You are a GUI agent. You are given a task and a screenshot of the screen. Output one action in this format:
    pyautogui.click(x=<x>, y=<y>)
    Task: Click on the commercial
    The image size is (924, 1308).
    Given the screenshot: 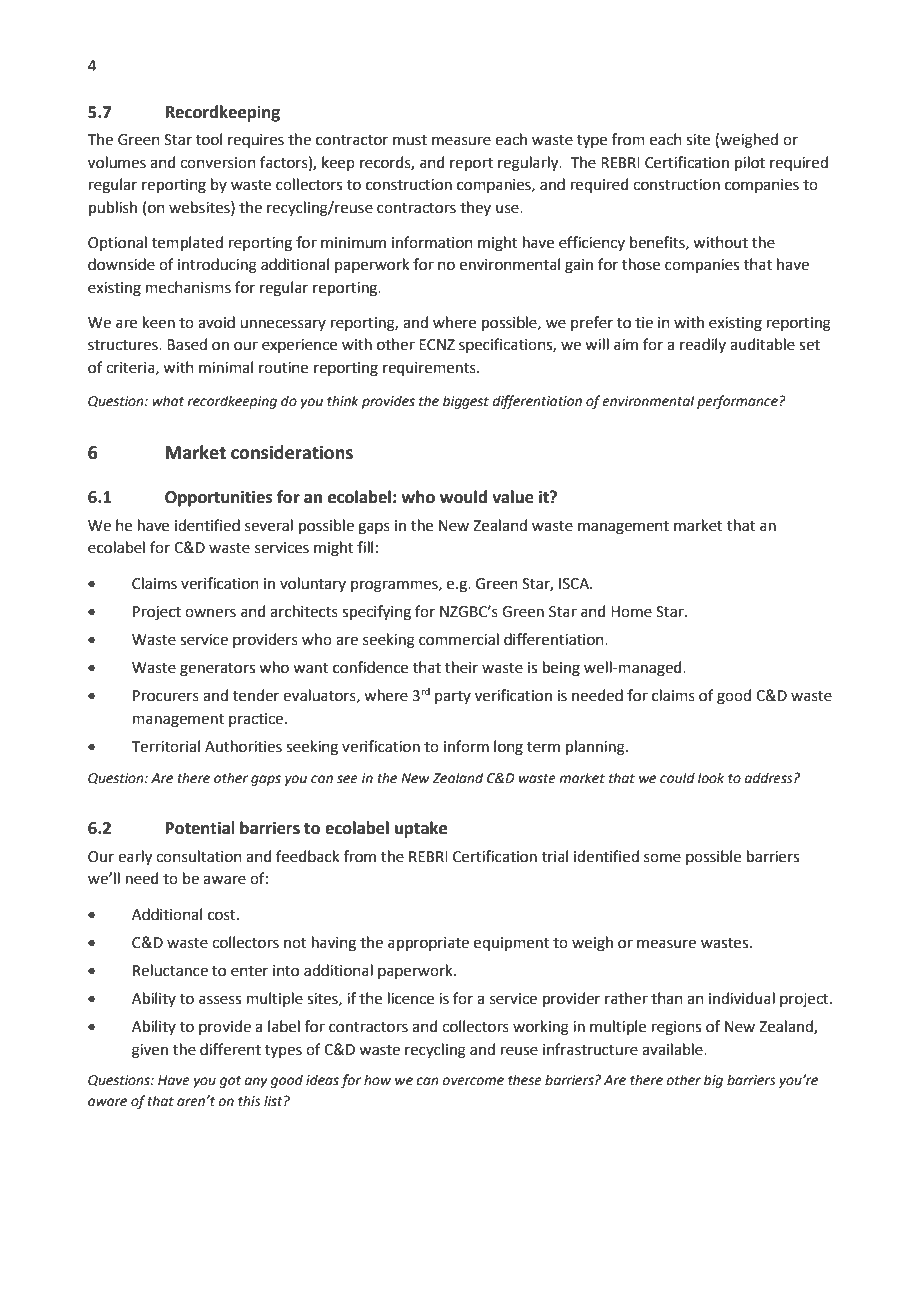 What is the action you would take?
    pyautogui.click(x=459, y=639)
